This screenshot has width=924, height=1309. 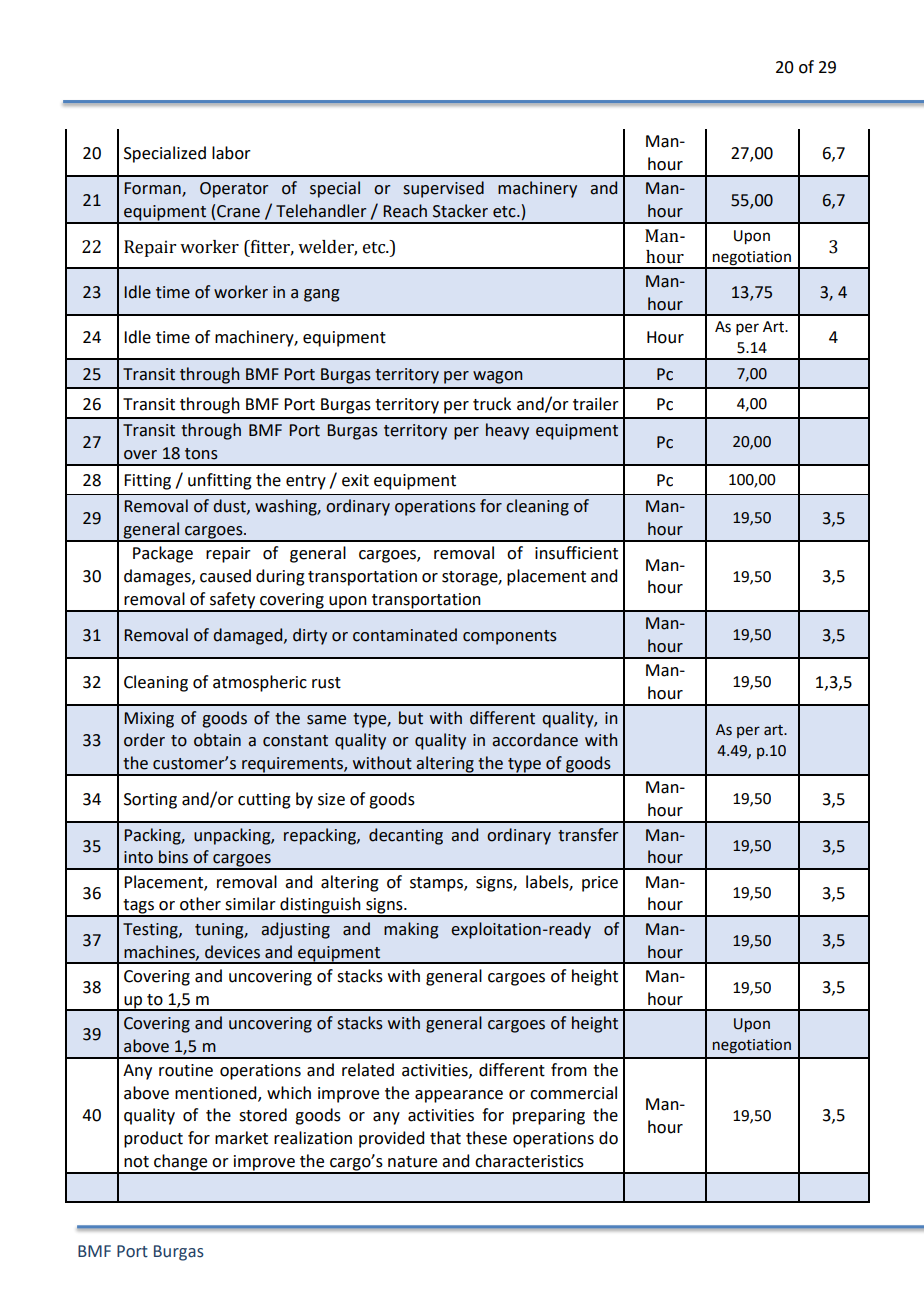 I want to click on Stacker, so click(x=460, y=211).
